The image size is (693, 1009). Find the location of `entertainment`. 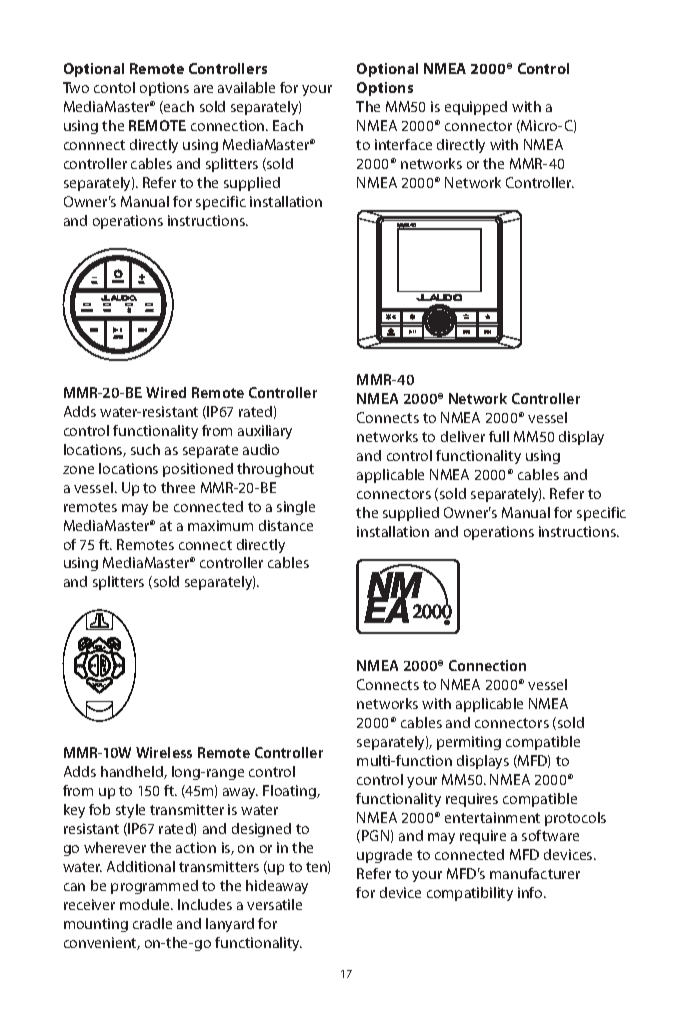

entertainment is located at coordinates (492, 817).
